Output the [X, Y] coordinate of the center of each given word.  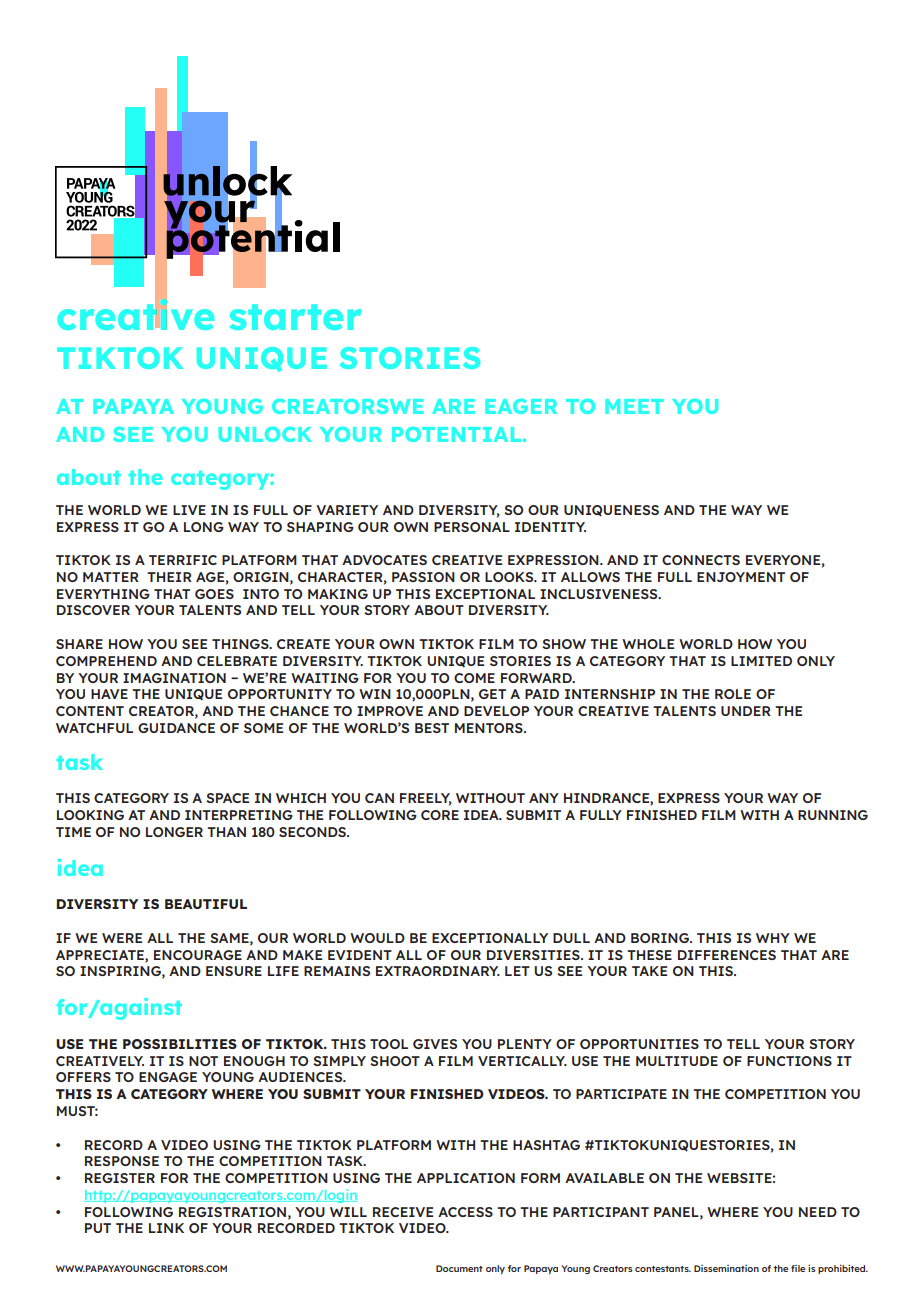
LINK [166, 1228]
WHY [773, 938]
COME [474, 678]
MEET [634, 406]
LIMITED [761, 661]
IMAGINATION [174, 678]
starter [296, 317]
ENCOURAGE [198, 955]
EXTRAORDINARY [438, 971]
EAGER [521, 406]
